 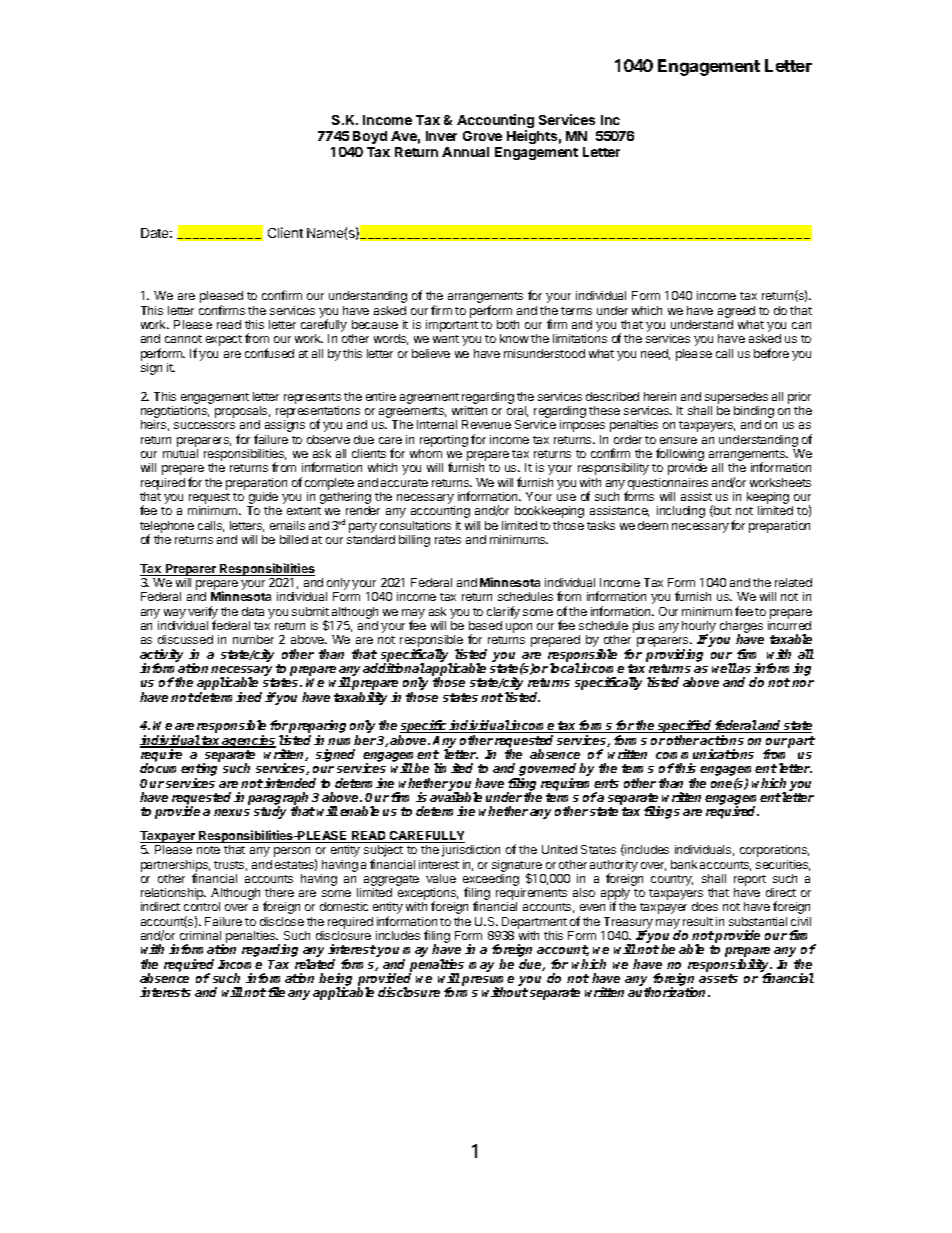 What do you see at coordinates (276, 992) in the screenshot?
I see `file` at bounding box center [276, 992].
